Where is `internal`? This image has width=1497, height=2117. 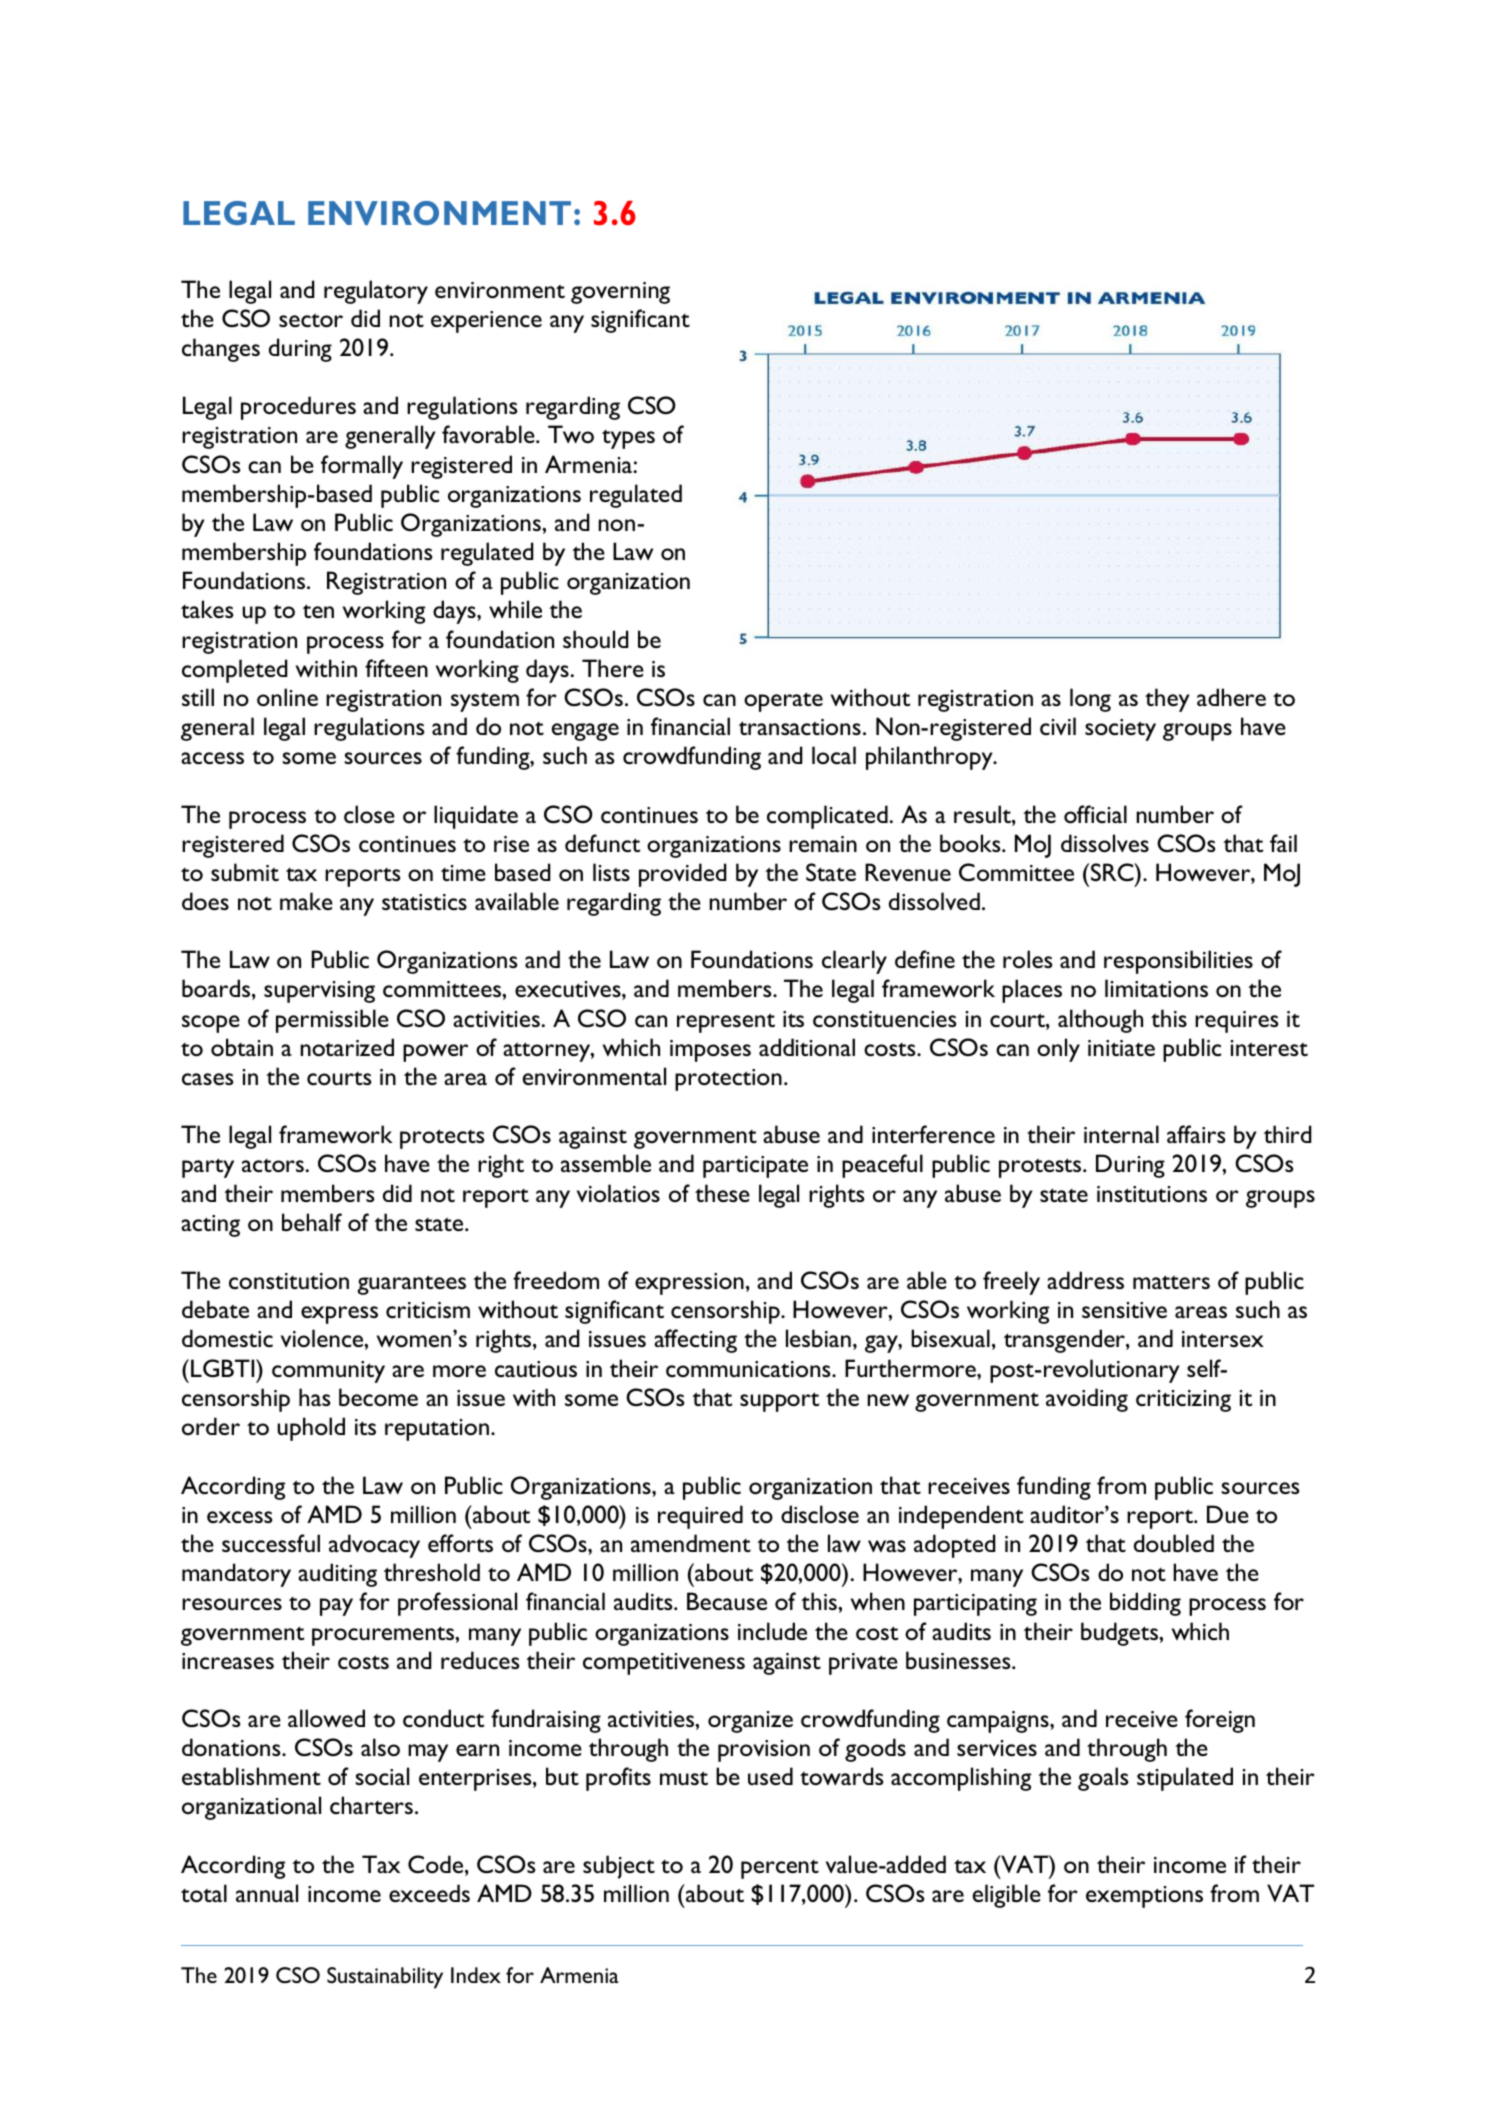
internal is located at coordinates (1121, 1134).
